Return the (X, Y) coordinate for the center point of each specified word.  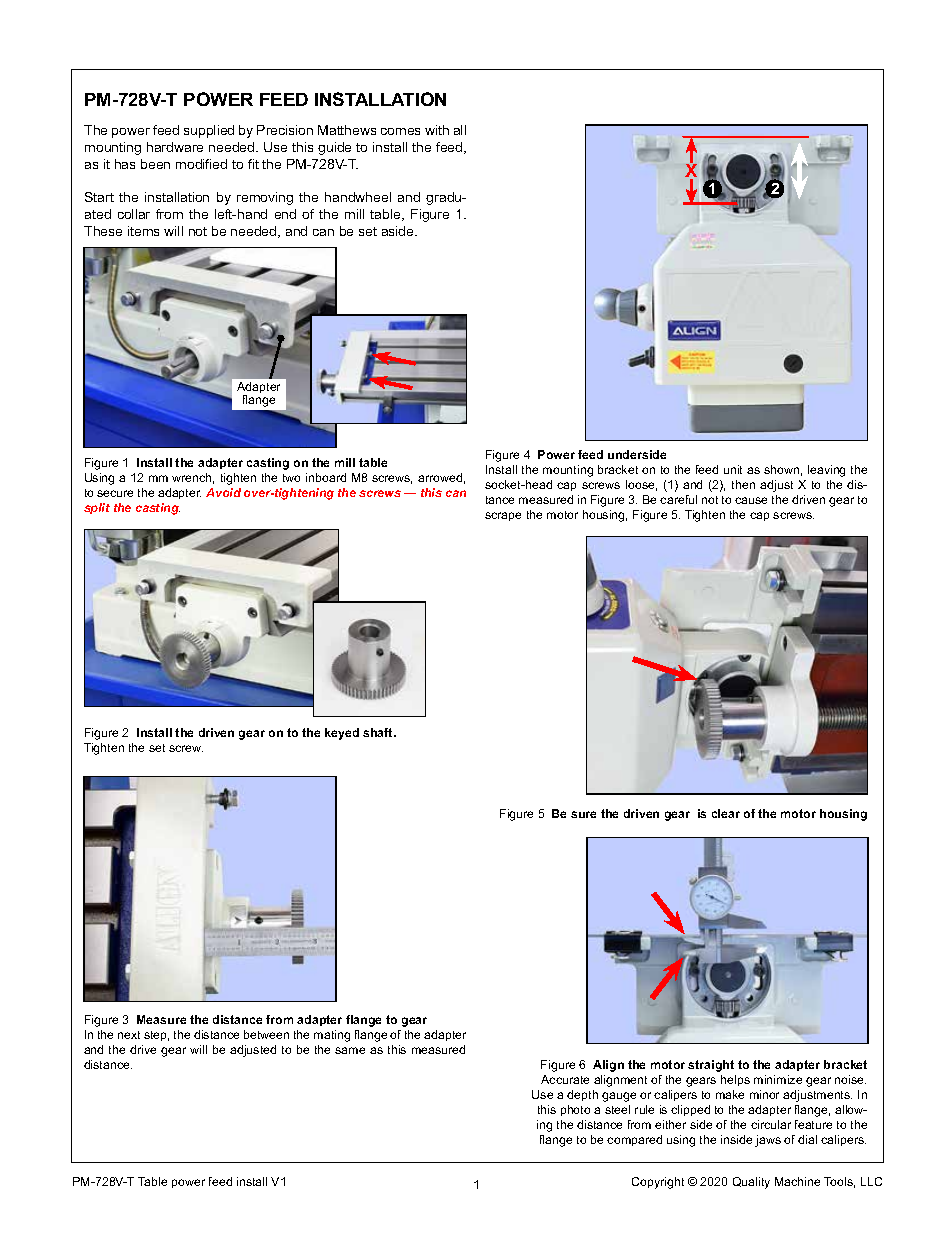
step (156, 1036)
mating (332, 1036)
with (437, 130)
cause (751, 500)
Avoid (223, 492)
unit (733, 469)
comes (400, 131)
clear (726, 813)
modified (201, 164)
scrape (503, 516)
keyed (342, 734)
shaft (379, 732)
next (129, 1035)
